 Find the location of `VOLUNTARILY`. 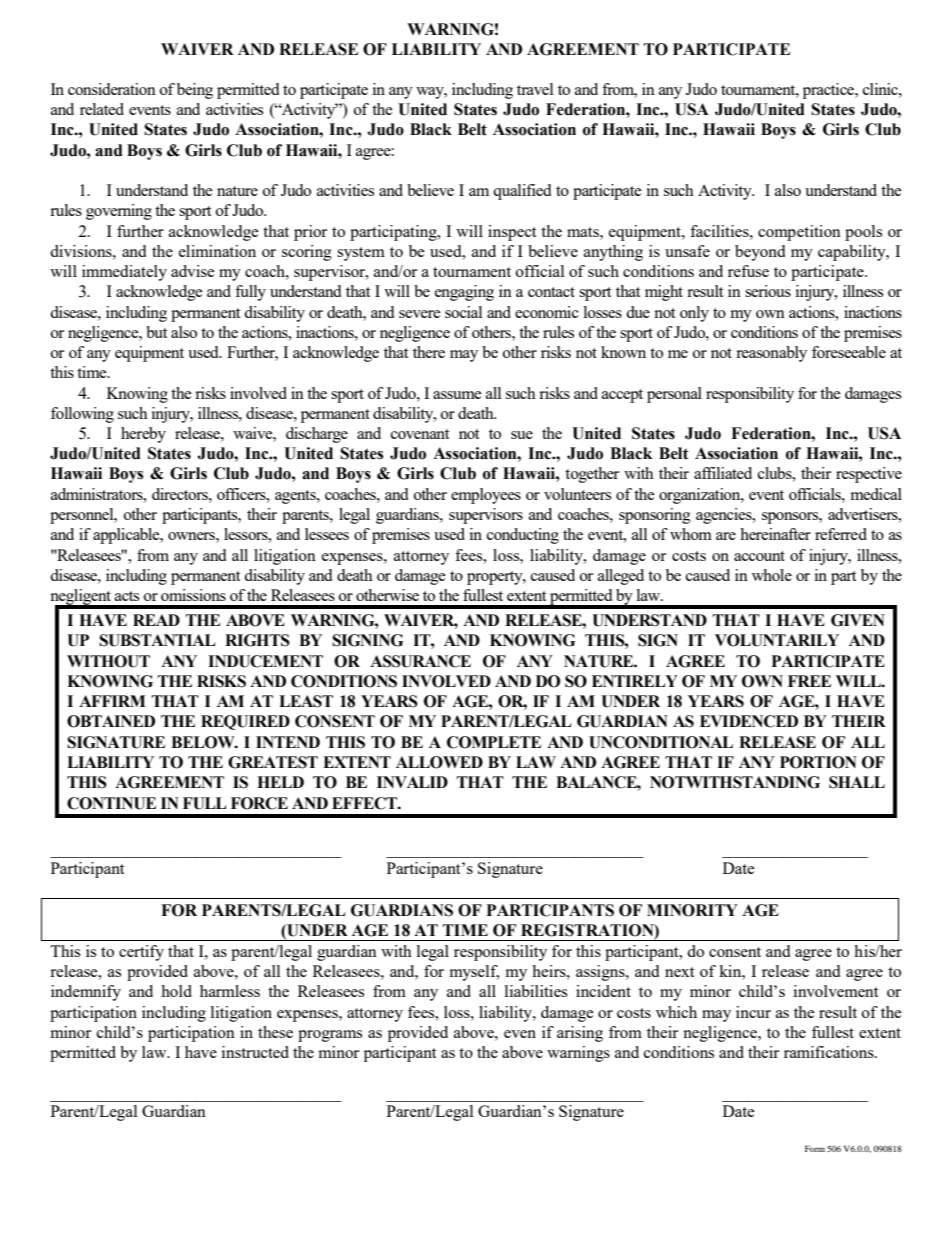

VOLUNTARILY is located at coordinates (777, 640).
